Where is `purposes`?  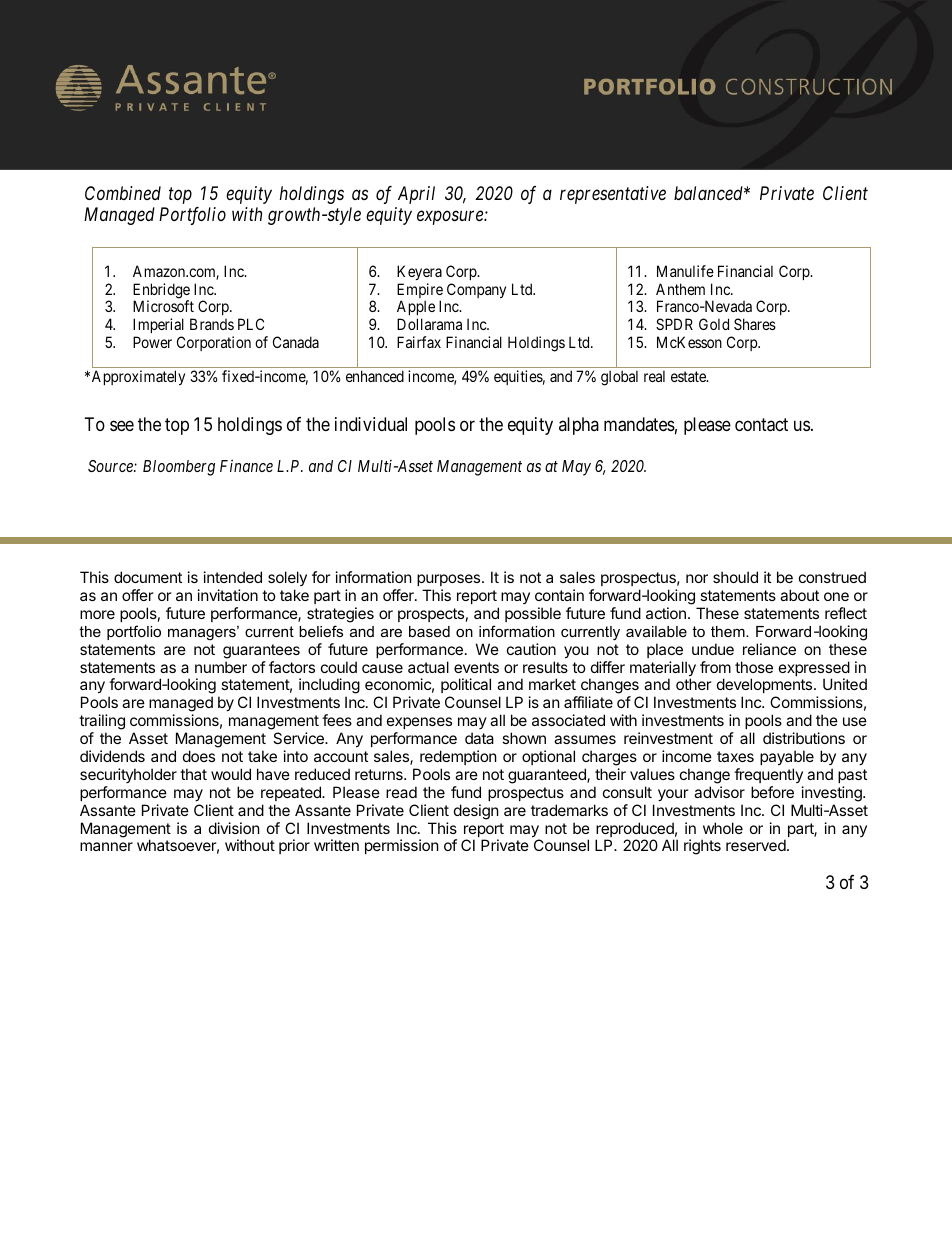
purposes is located at coordinates (450, 580).
